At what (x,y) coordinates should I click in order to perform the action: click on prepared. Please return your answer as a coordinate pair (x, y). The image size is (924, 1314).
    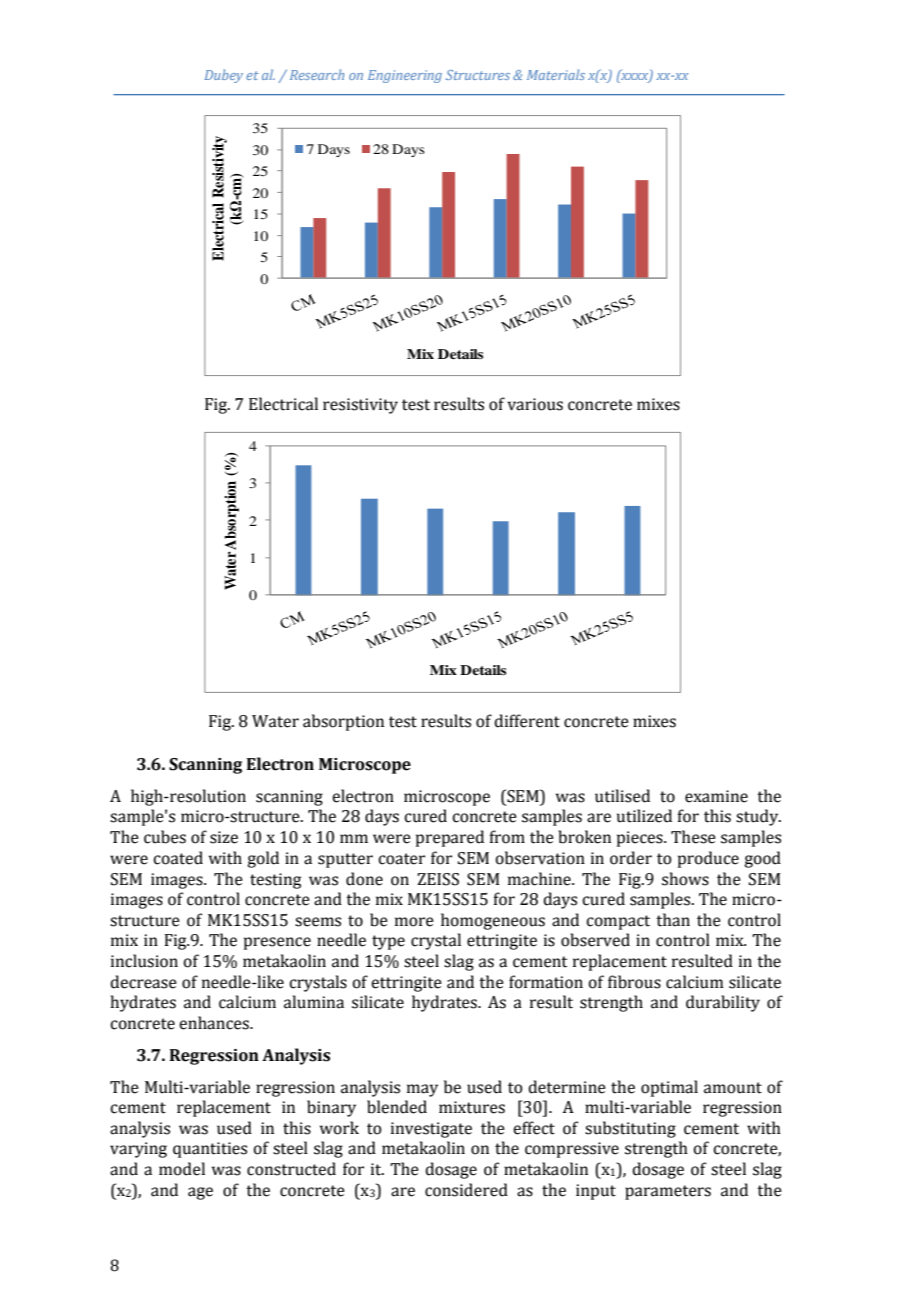
    Looking at the image, I should click on (450, 838).
